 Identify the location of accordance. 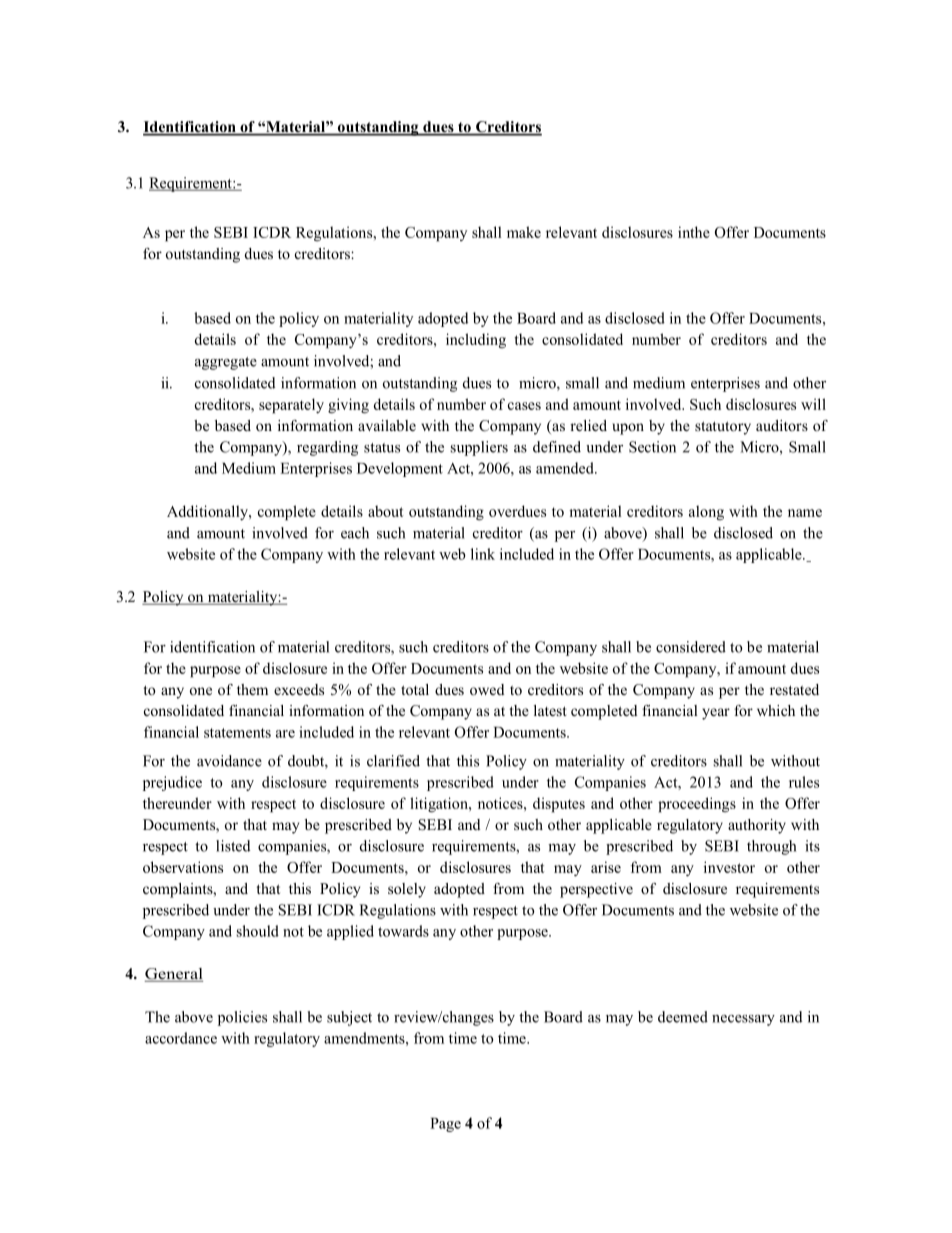
(181, 1038).
